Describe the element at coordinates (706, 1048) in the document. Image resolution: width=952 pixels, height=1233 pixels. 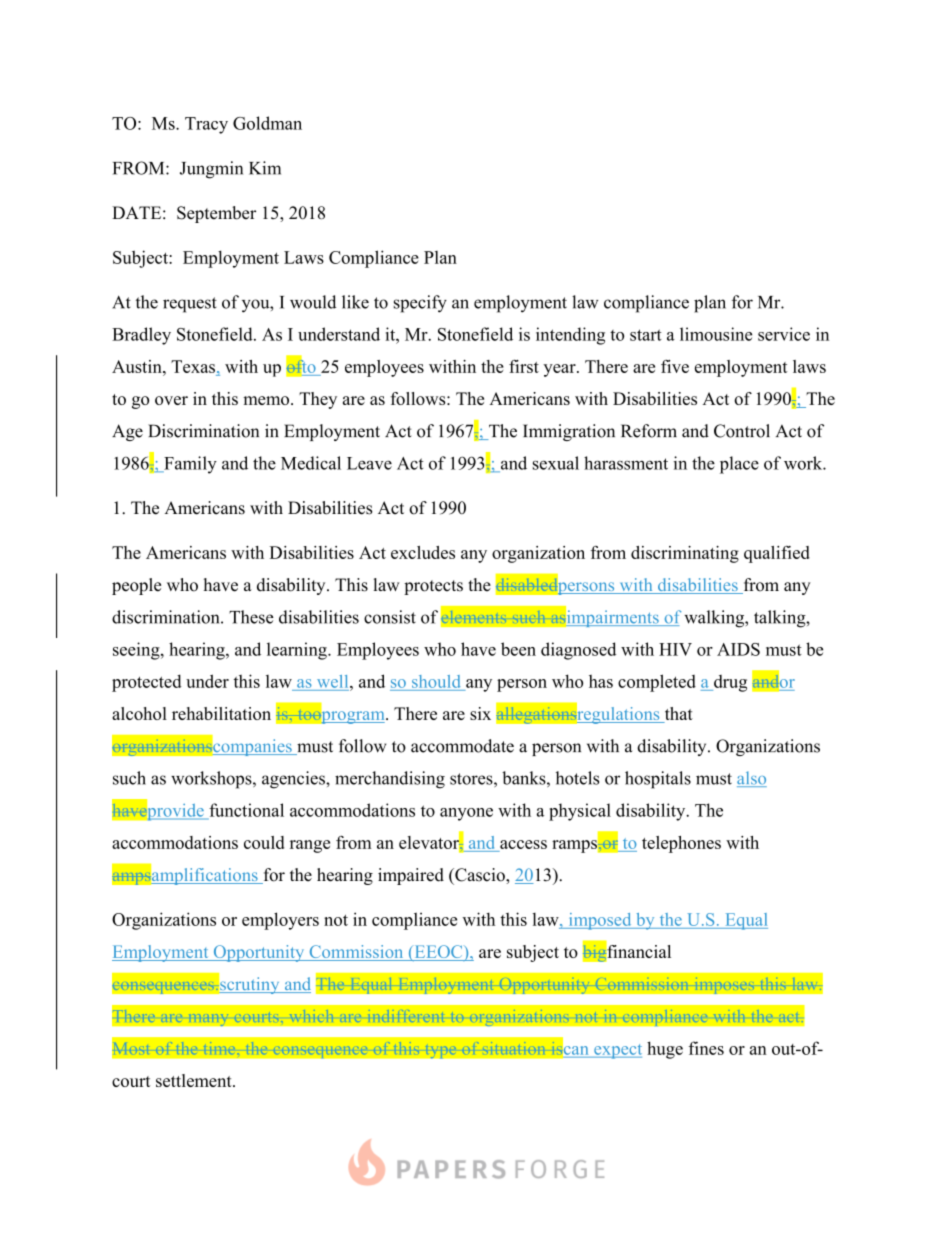
I see `fines` at that location.
